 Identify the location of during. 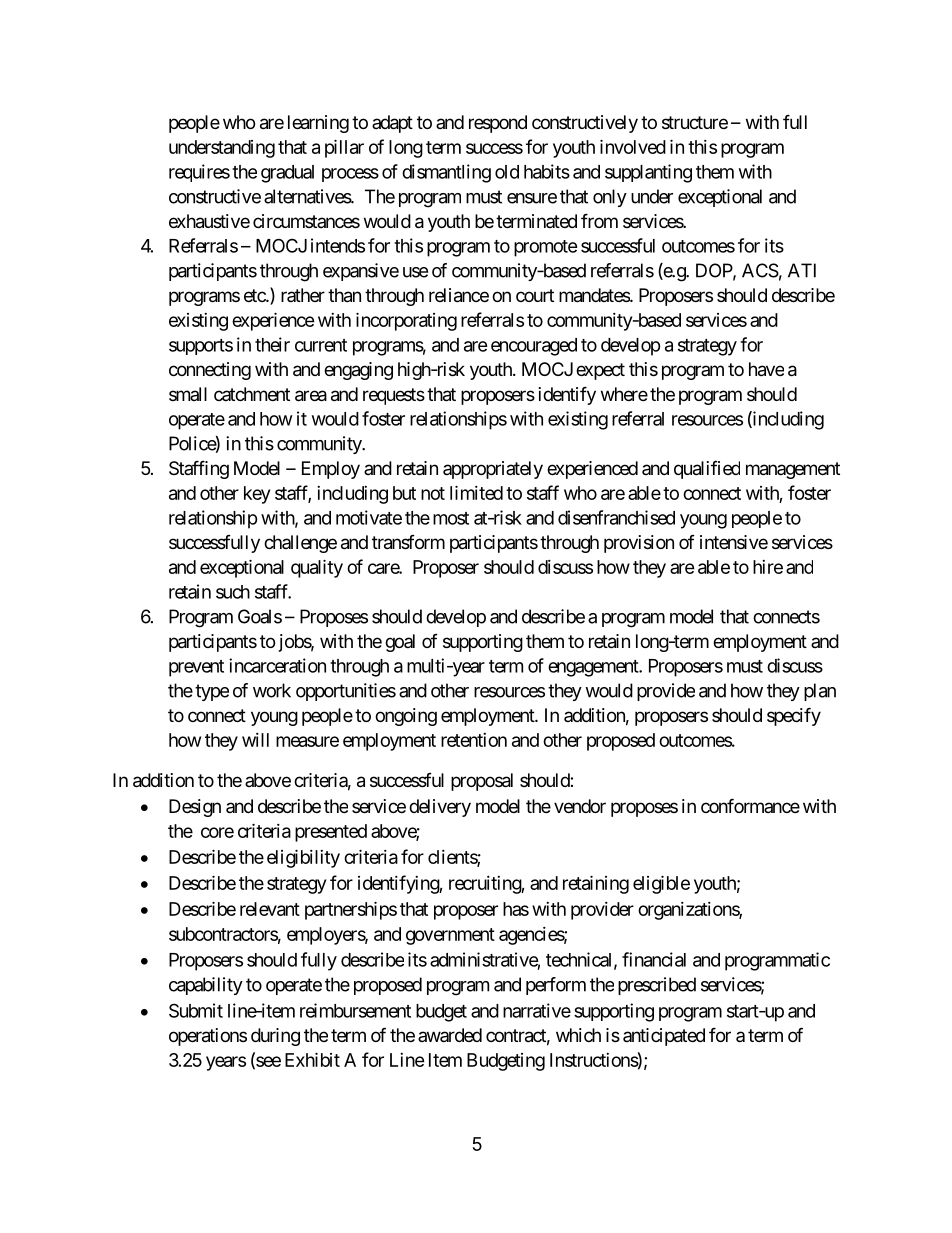
(275, 1037).
